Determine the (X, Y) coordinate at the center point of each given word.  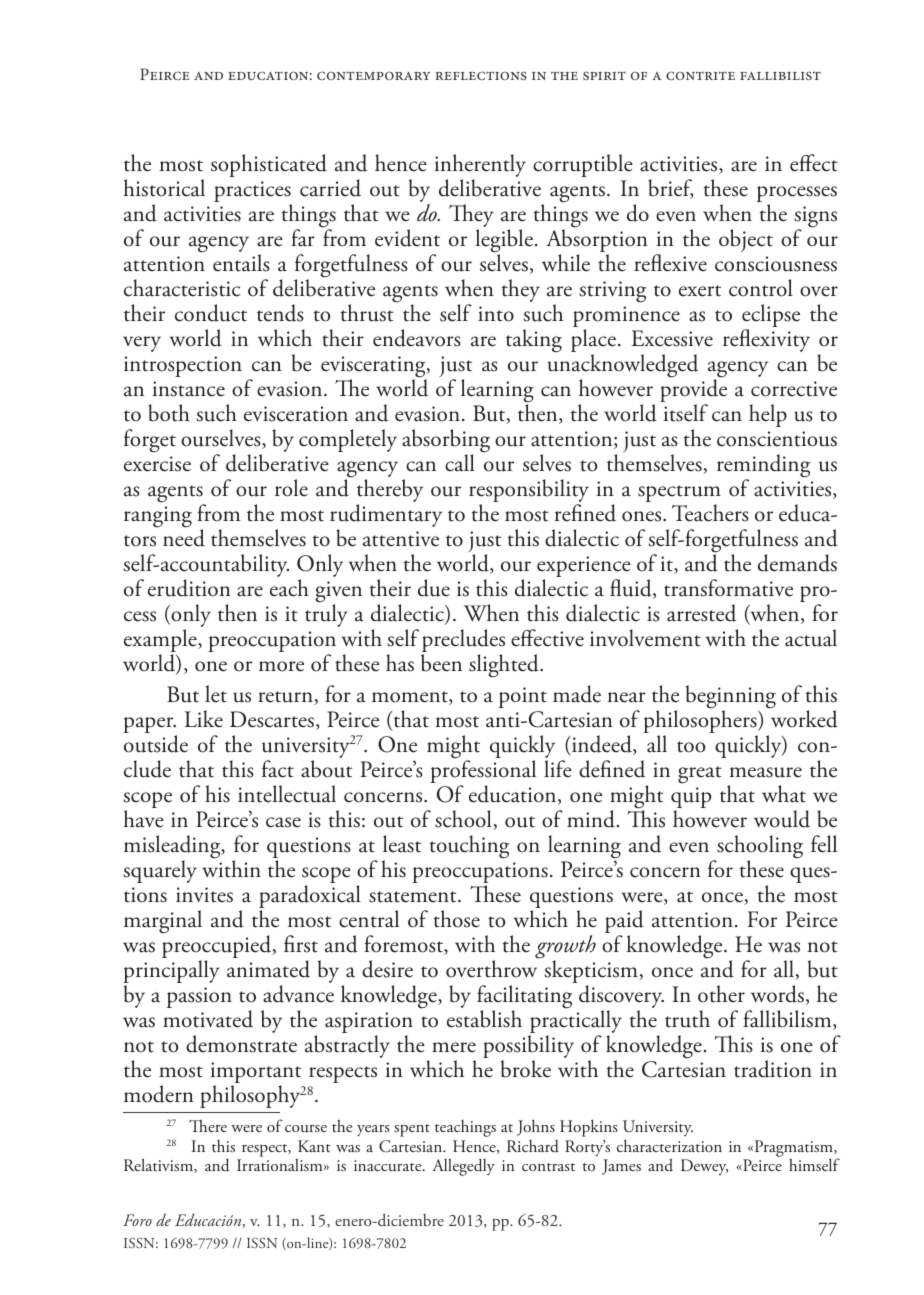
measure (765, 772)
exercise (157, 464)
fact (278, 769)
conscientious (777, 439)
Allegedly (463, 1167)
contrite (700, 75)
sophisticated (269, 165)
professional (483, 773)
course (306, 1129)
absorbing (446, 442)
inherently (480, 165)
